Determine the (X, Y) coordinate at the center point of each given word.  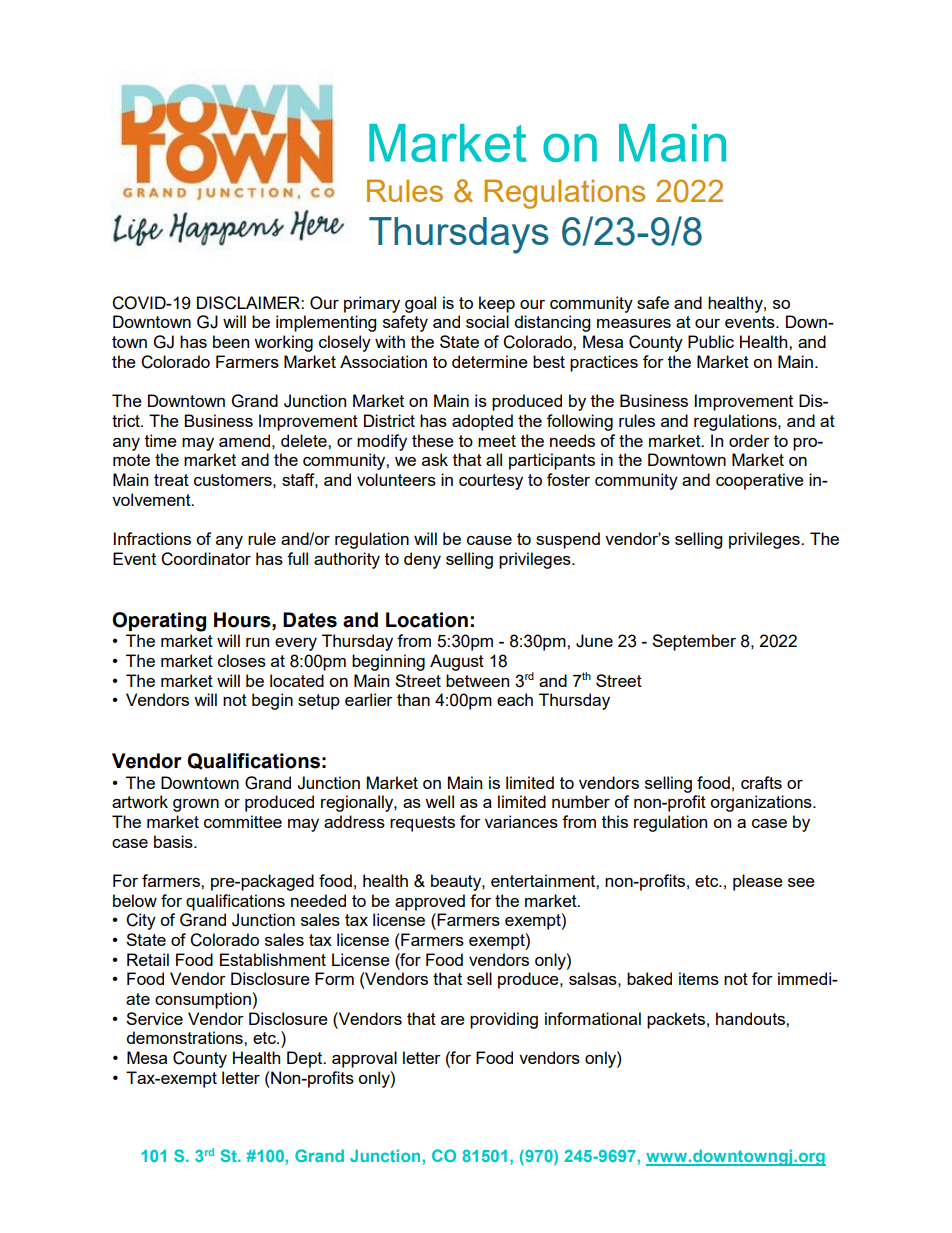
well (439, 801)
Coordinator (206, 559)
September (694, 642)
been (231, 341)
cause (489, 540)
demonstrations (186, 1037)
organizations (762, 803)
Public (711, 341)
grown (196, 805)
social (487, 321)
